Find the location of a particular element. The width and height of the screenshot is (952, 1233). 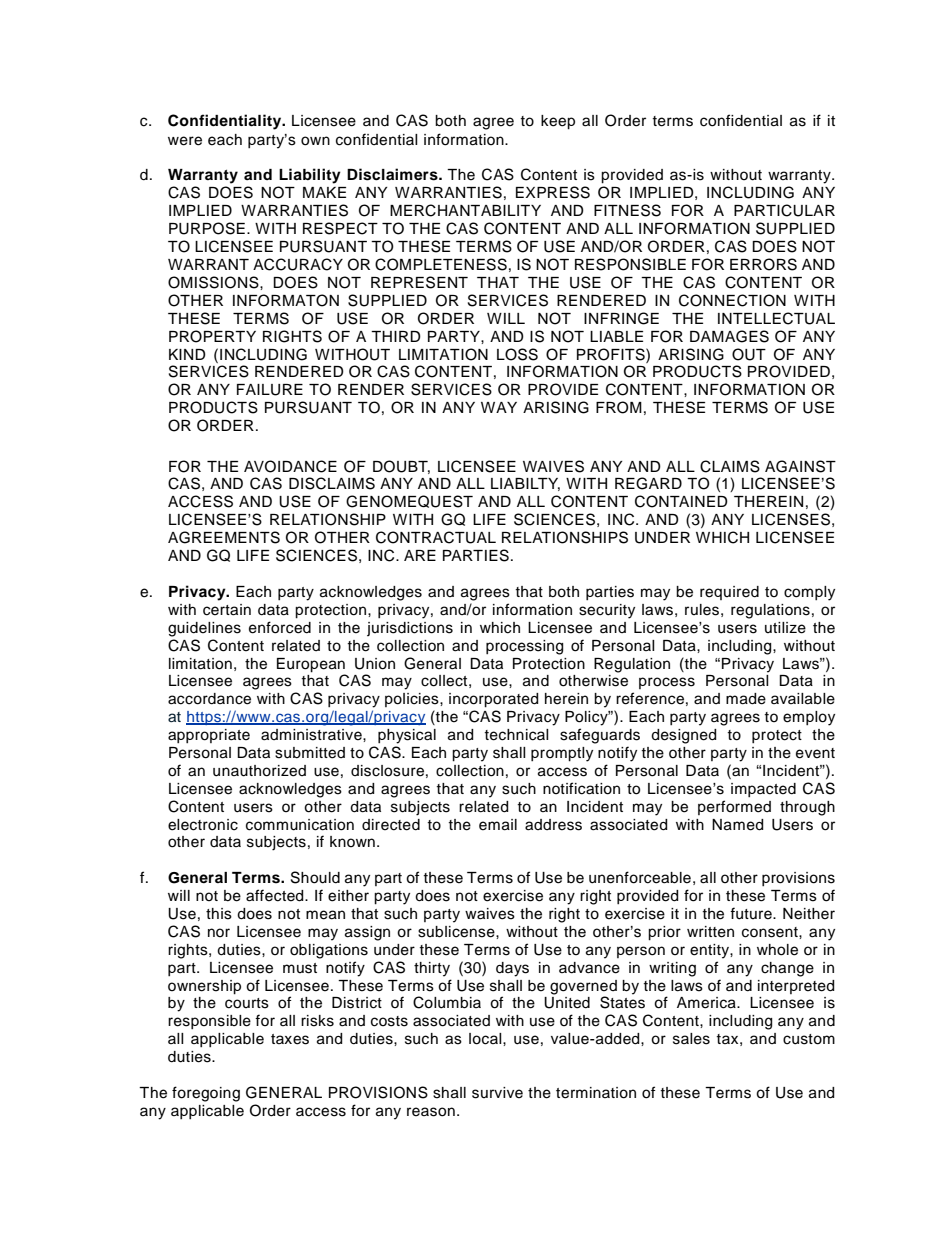

AVOIDANCE is located at coordinates (290, 466).
